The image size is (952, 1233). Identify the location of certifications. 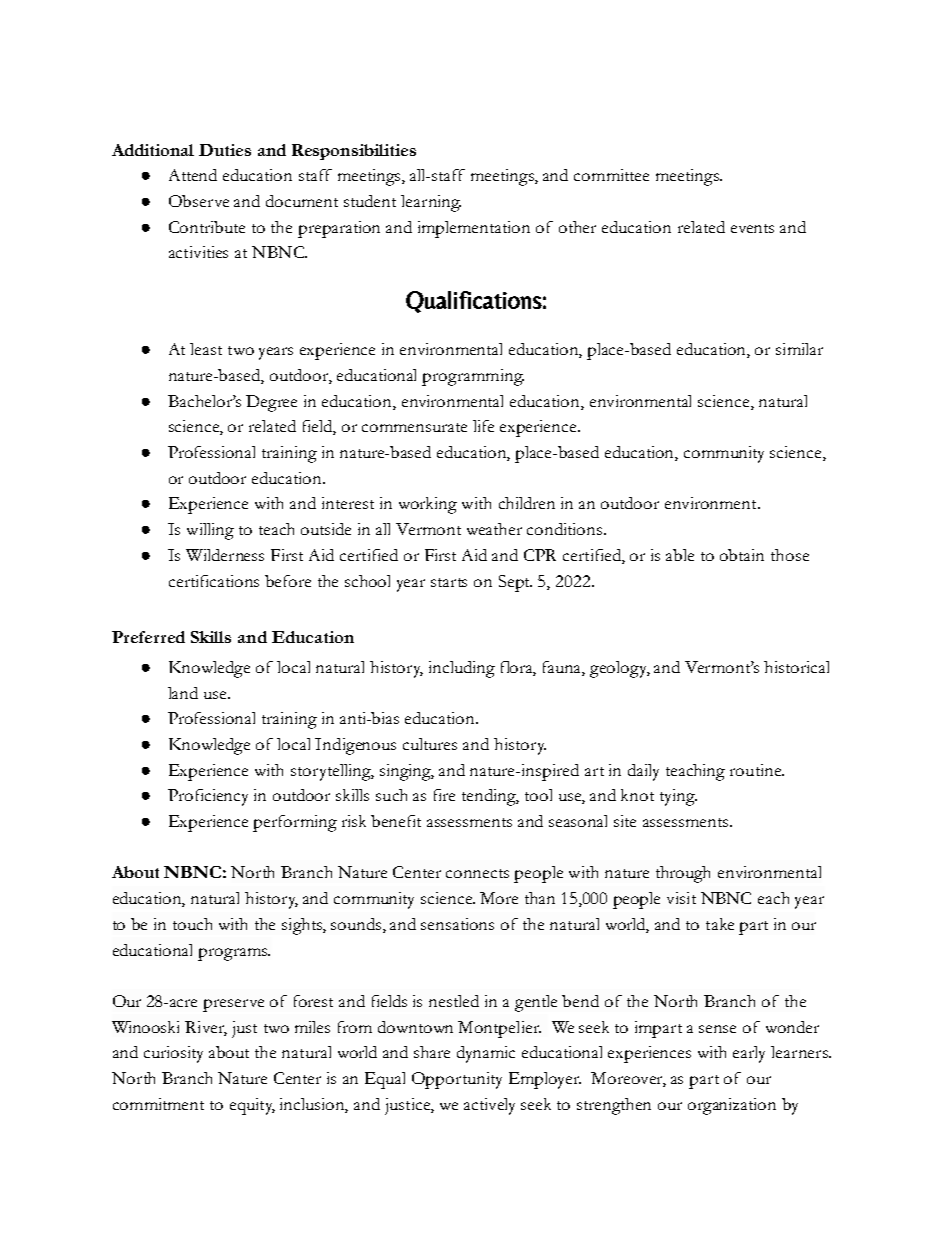
(214, 581).
